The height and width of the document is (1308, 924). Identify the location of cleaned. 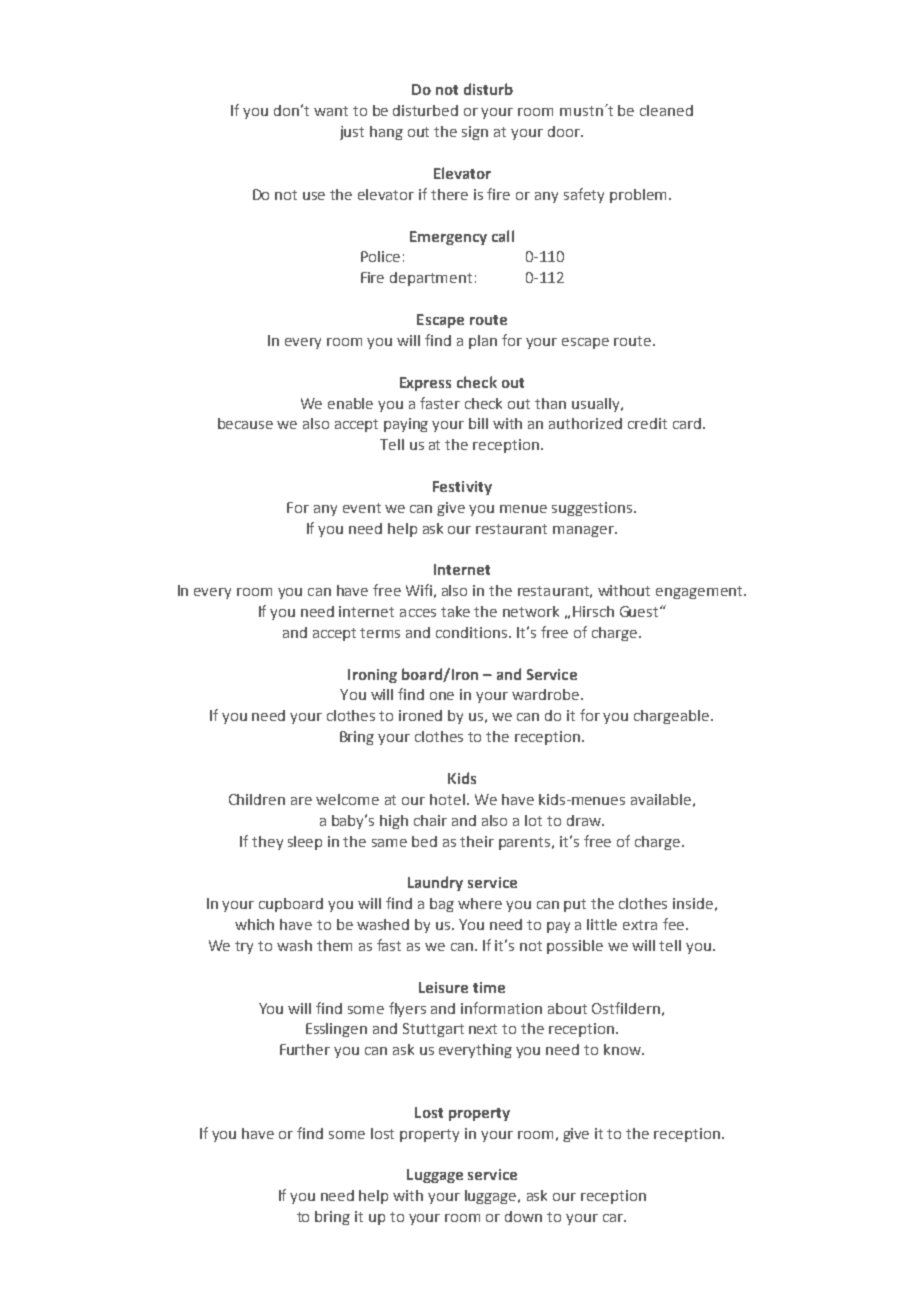
(666, 110).
